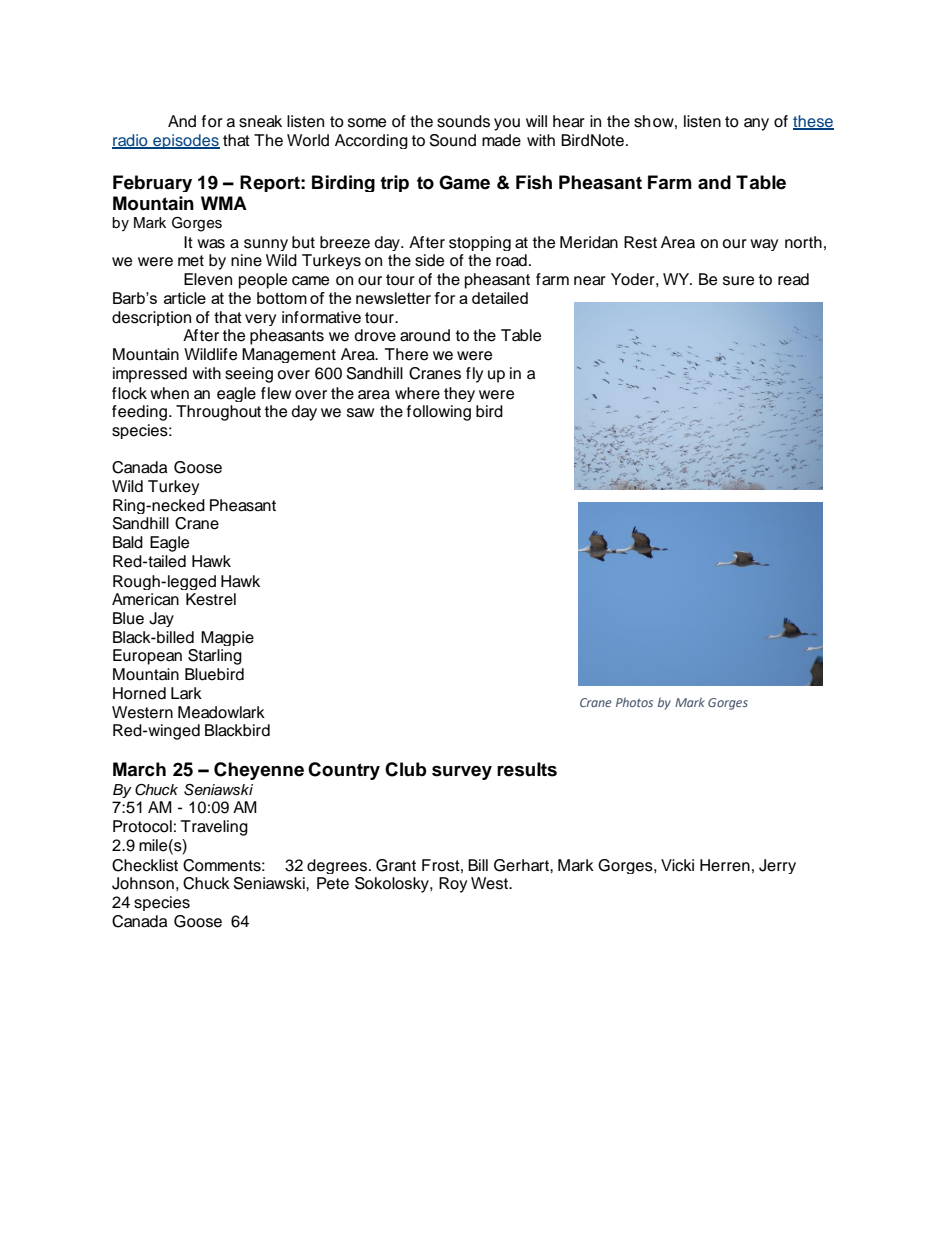 This document has width=952, height=1233. What do you see at coordinates (738, 281) in the document?
I see `sure` at bounding box center [738, 281].
